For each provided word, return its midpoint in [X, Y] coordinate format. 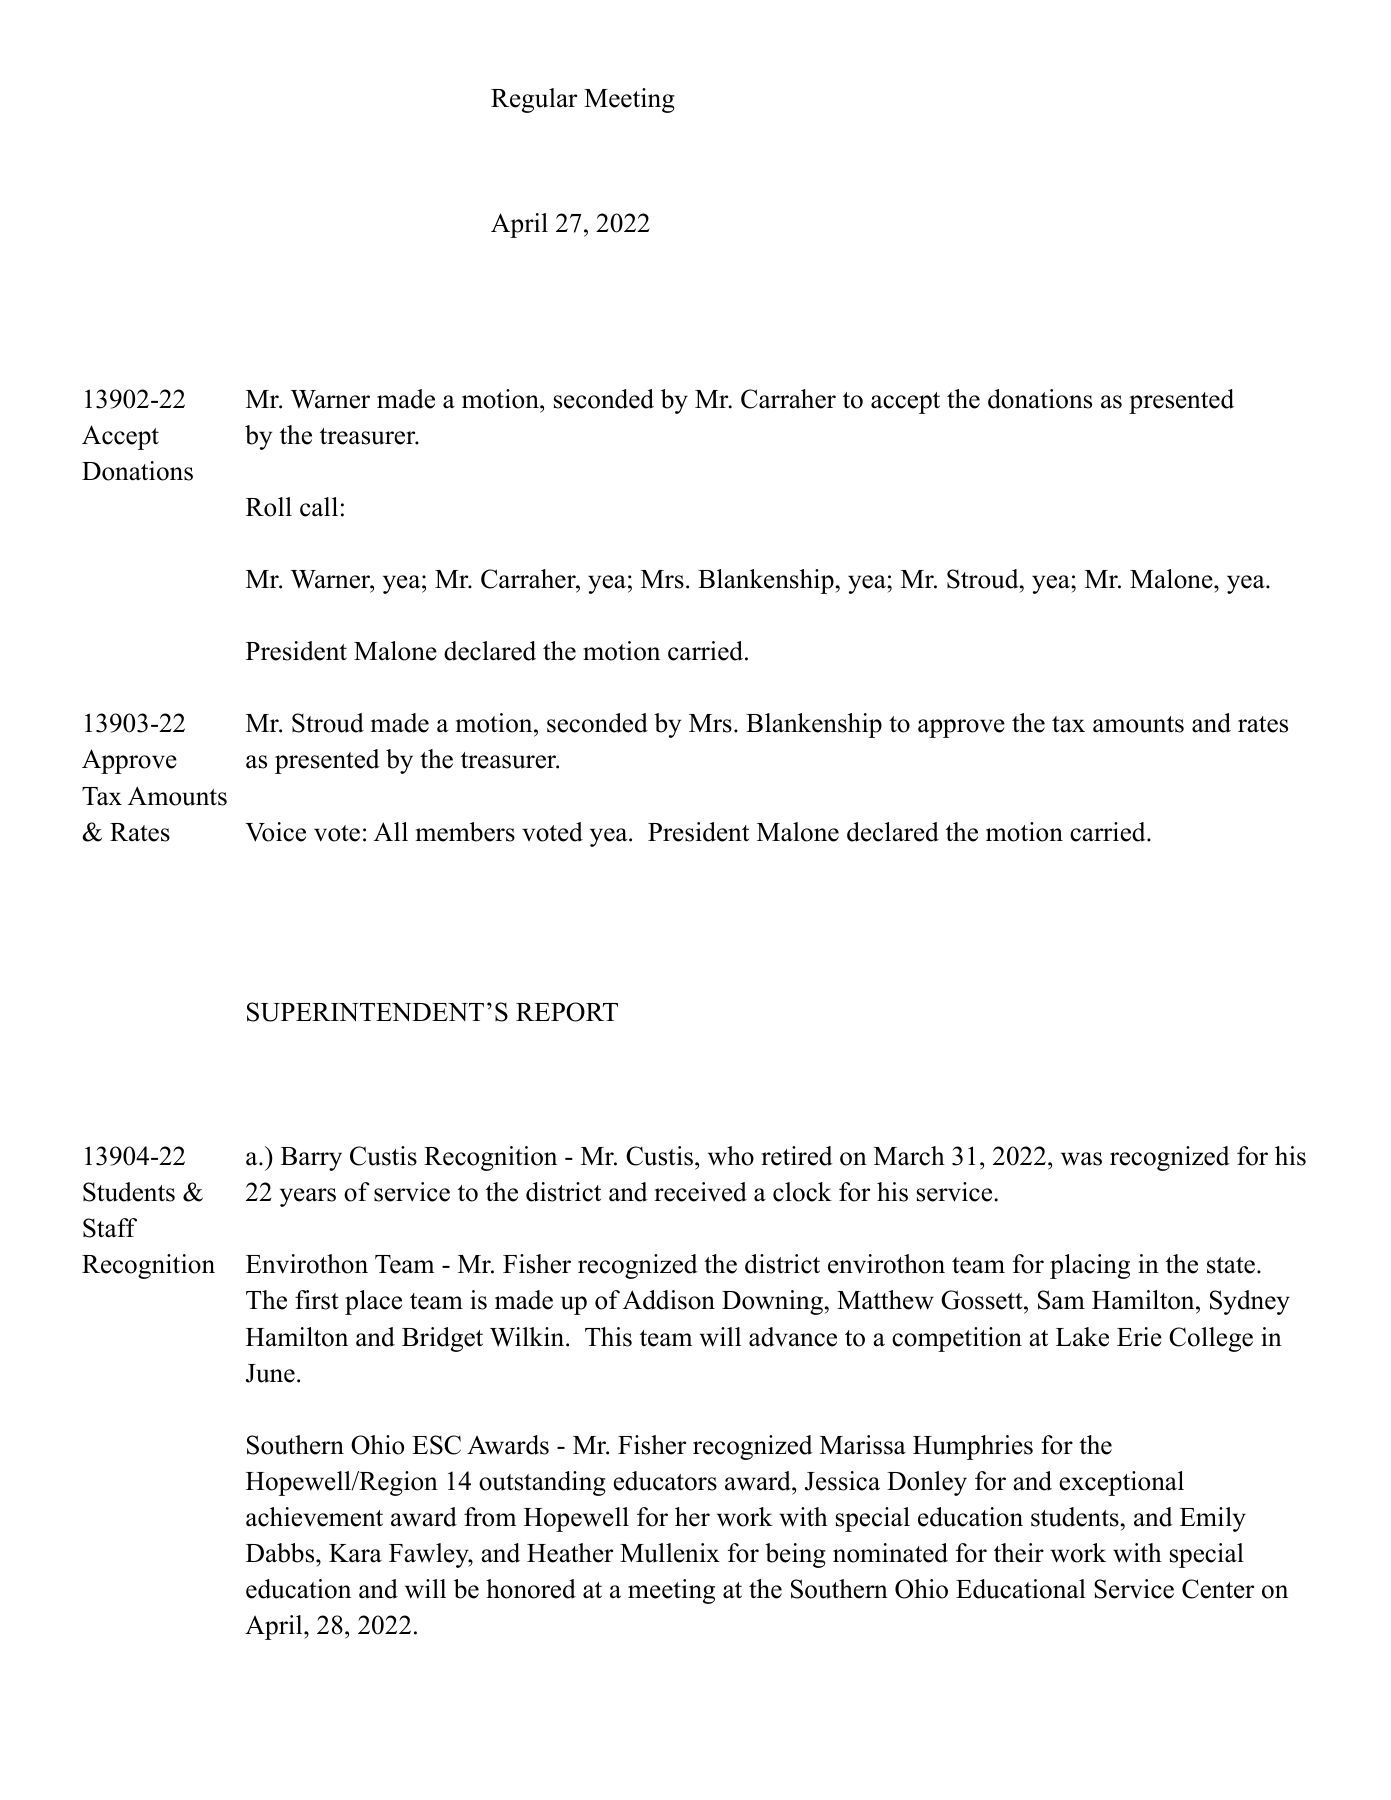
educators [665, 1481]
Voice [275, 832]
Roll [269, 507]
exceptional [1121, 1483]
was [1081, 1159]
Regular [534, 100]
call [319, 507]
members [465, 832]
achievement [314, 1517]
